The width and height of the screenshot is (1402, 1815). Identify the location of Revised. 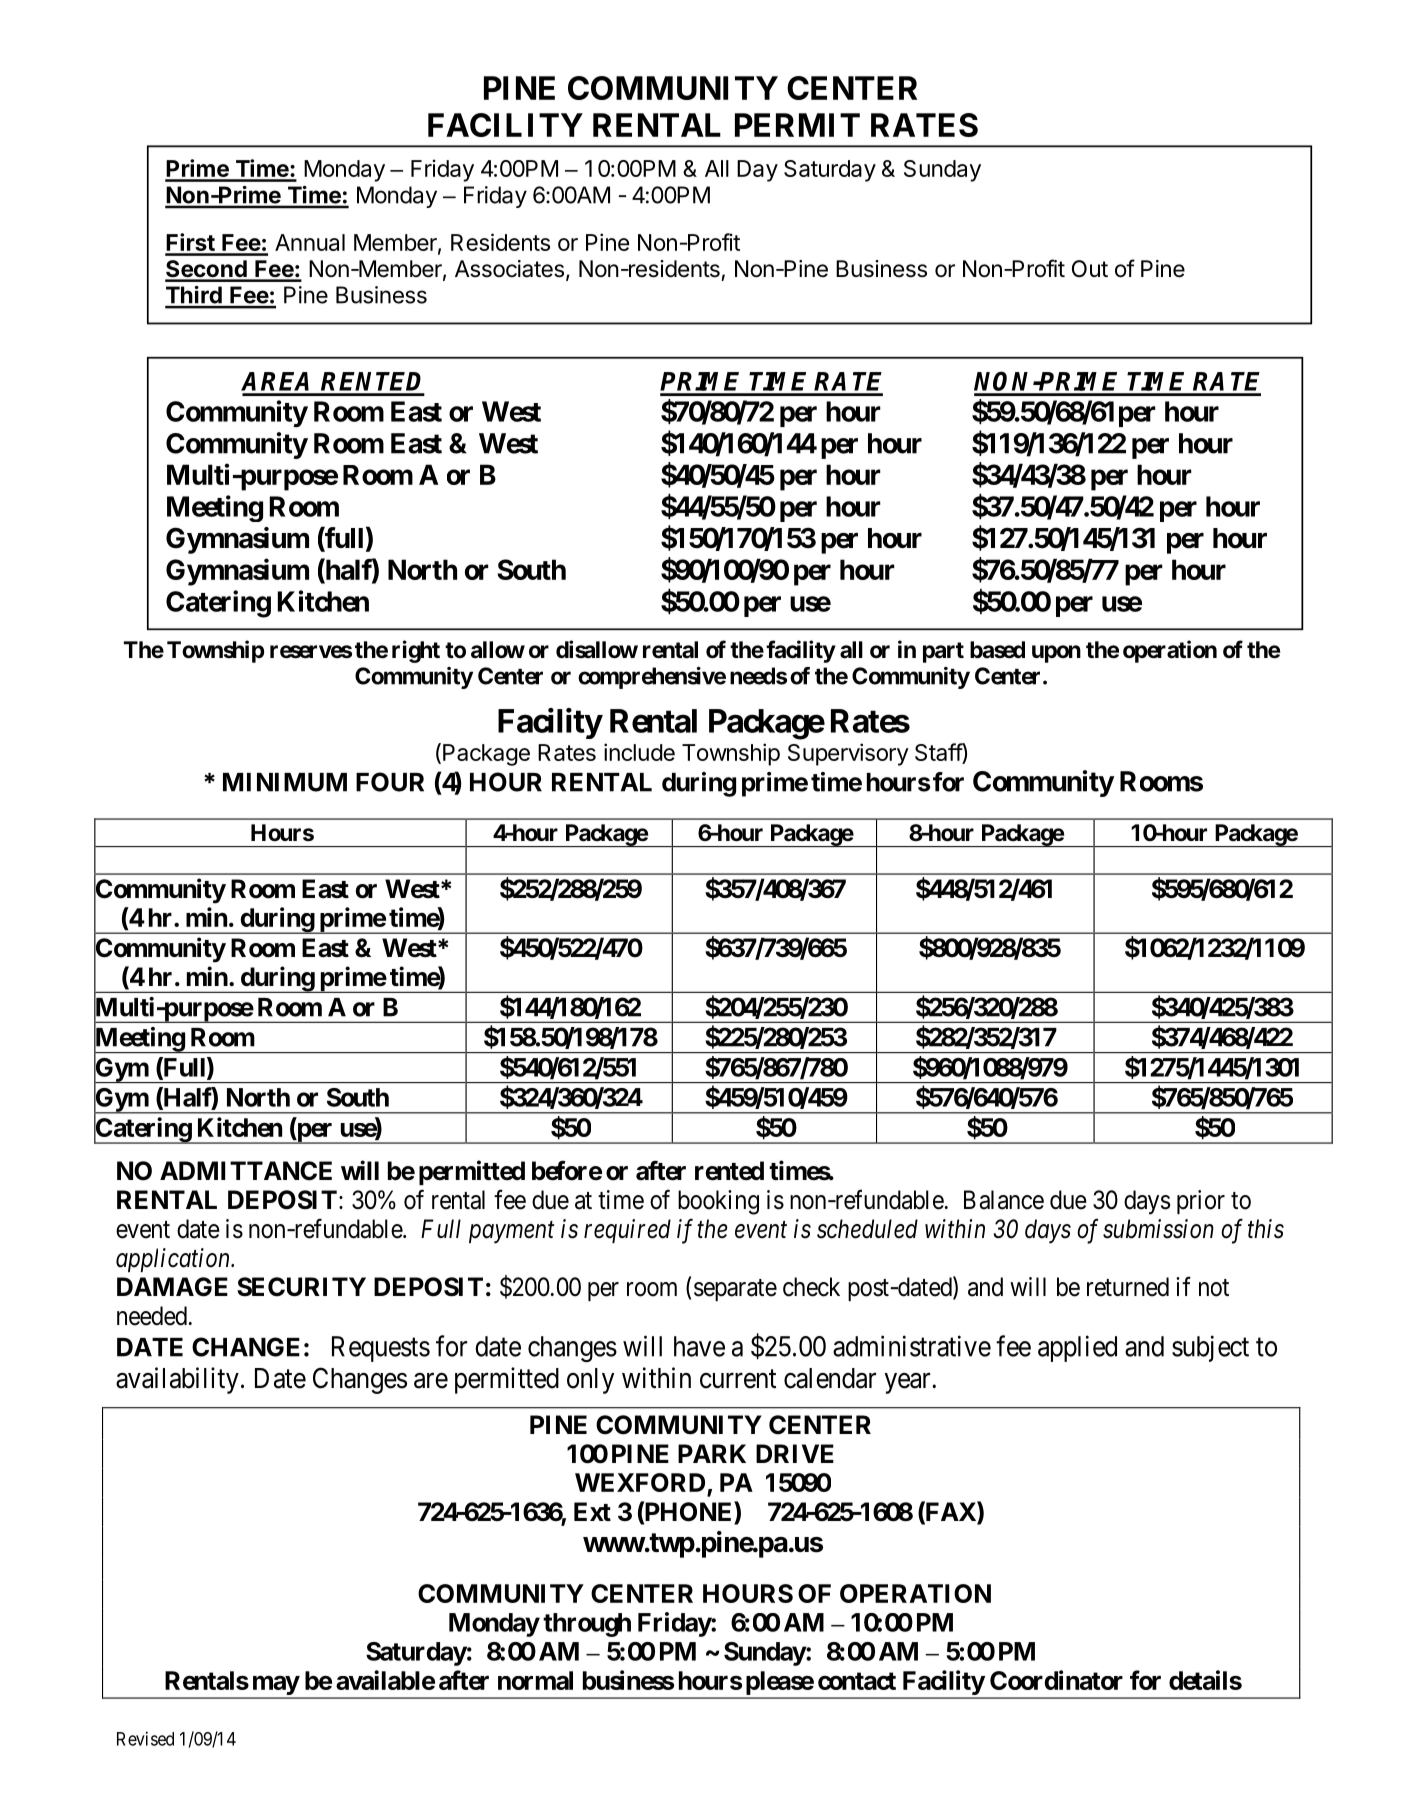
(145, 1738).
